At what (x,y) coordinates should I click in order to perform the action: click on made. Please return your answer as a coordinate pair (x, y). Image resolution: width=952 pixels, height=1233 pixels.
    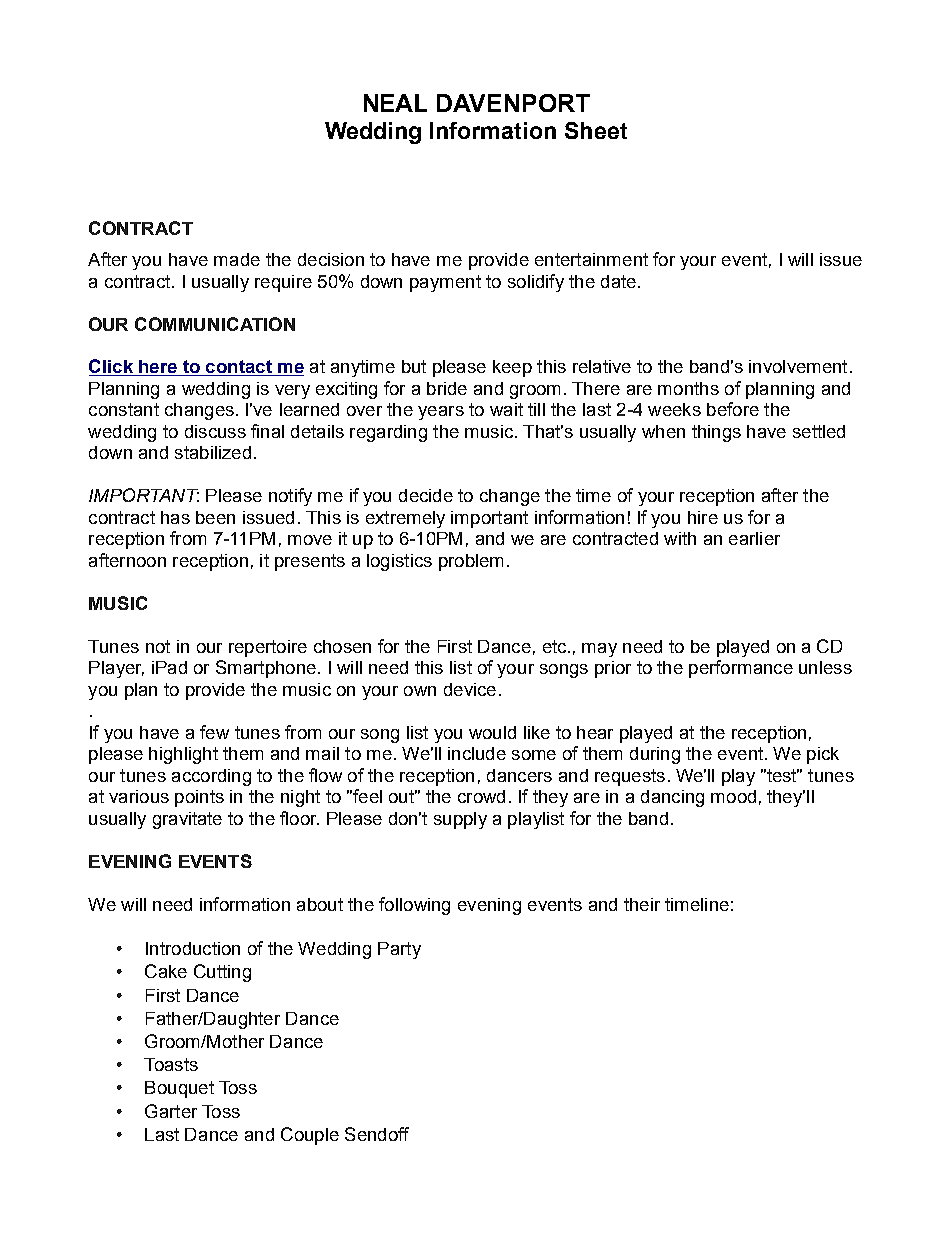
    Looking at the image, I should click on (237, 259).
